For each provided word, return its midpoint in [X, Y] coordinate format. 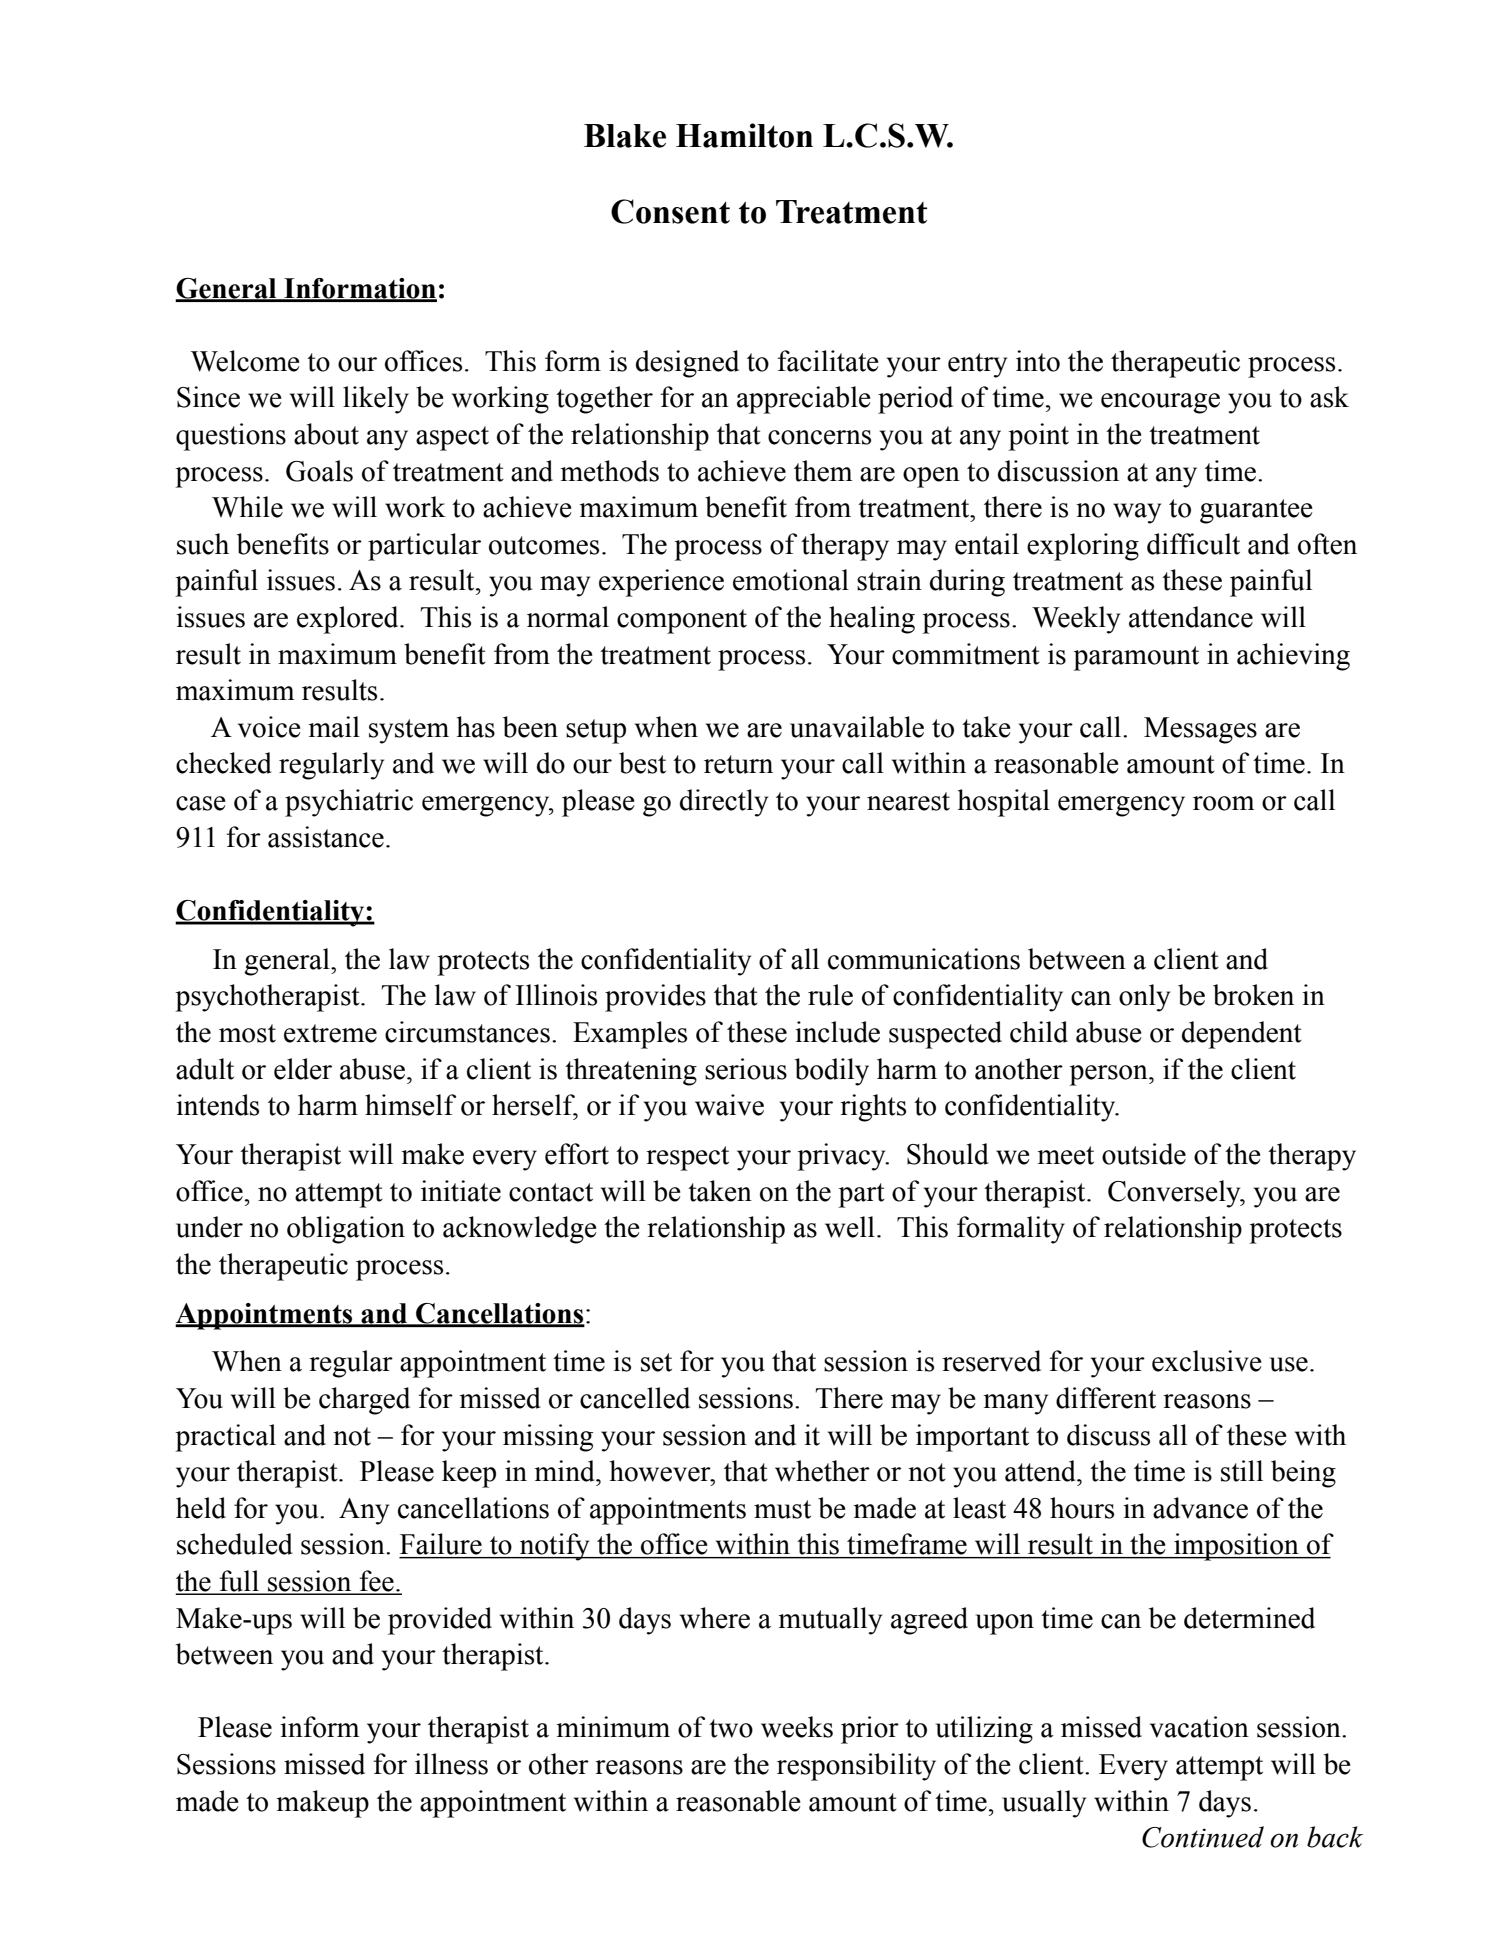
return [738, 764]
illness [451, 1764]
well [850, 1227]
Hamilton [744, 135]
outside [1144, 1154]
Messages [1200, 730]
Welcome [245, 361]
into [1038, 361]
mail [334, 727]
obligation [346, 1230]
